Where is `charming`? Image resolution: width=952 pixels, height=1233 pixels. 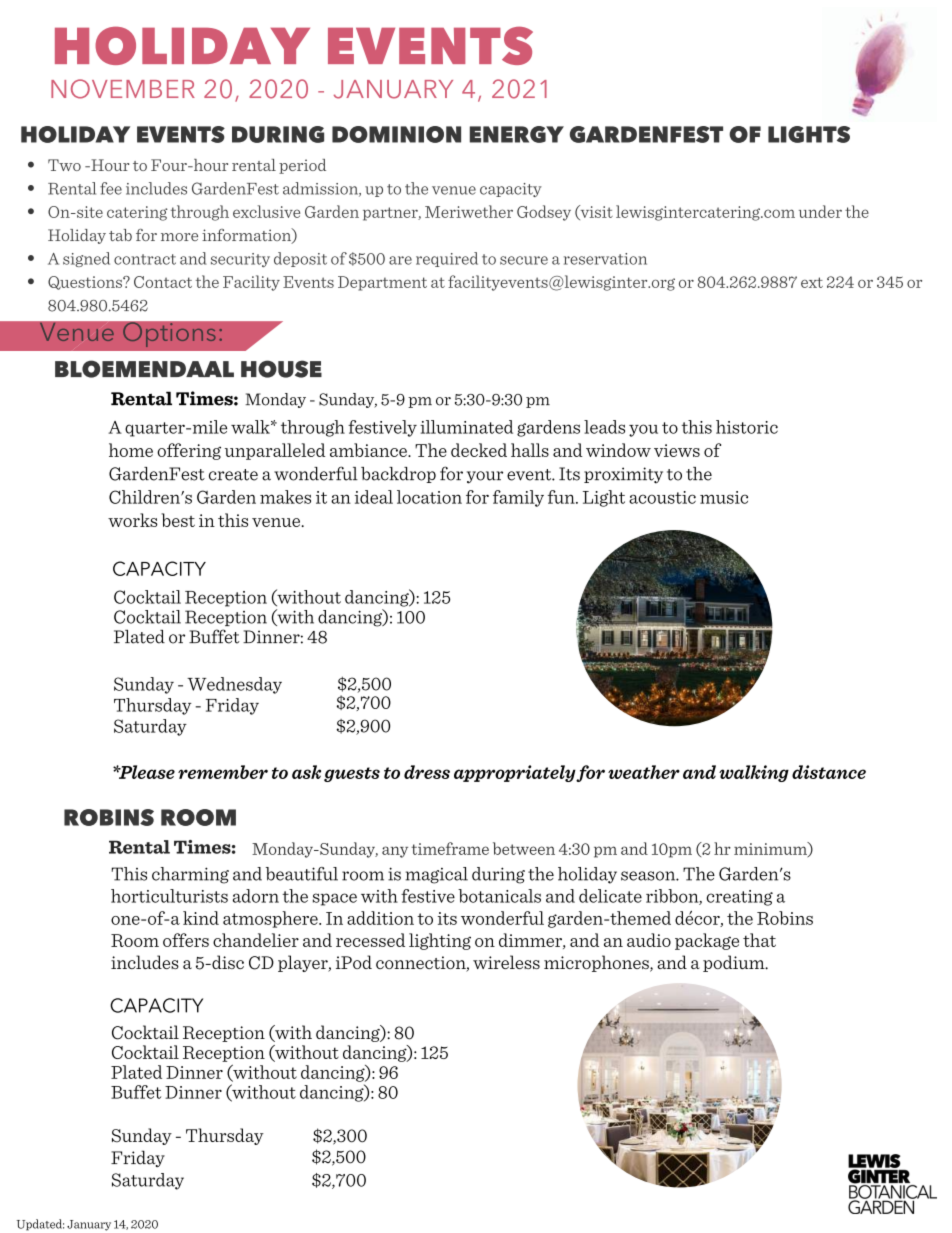 charming is located at coordinates (190, 875).
